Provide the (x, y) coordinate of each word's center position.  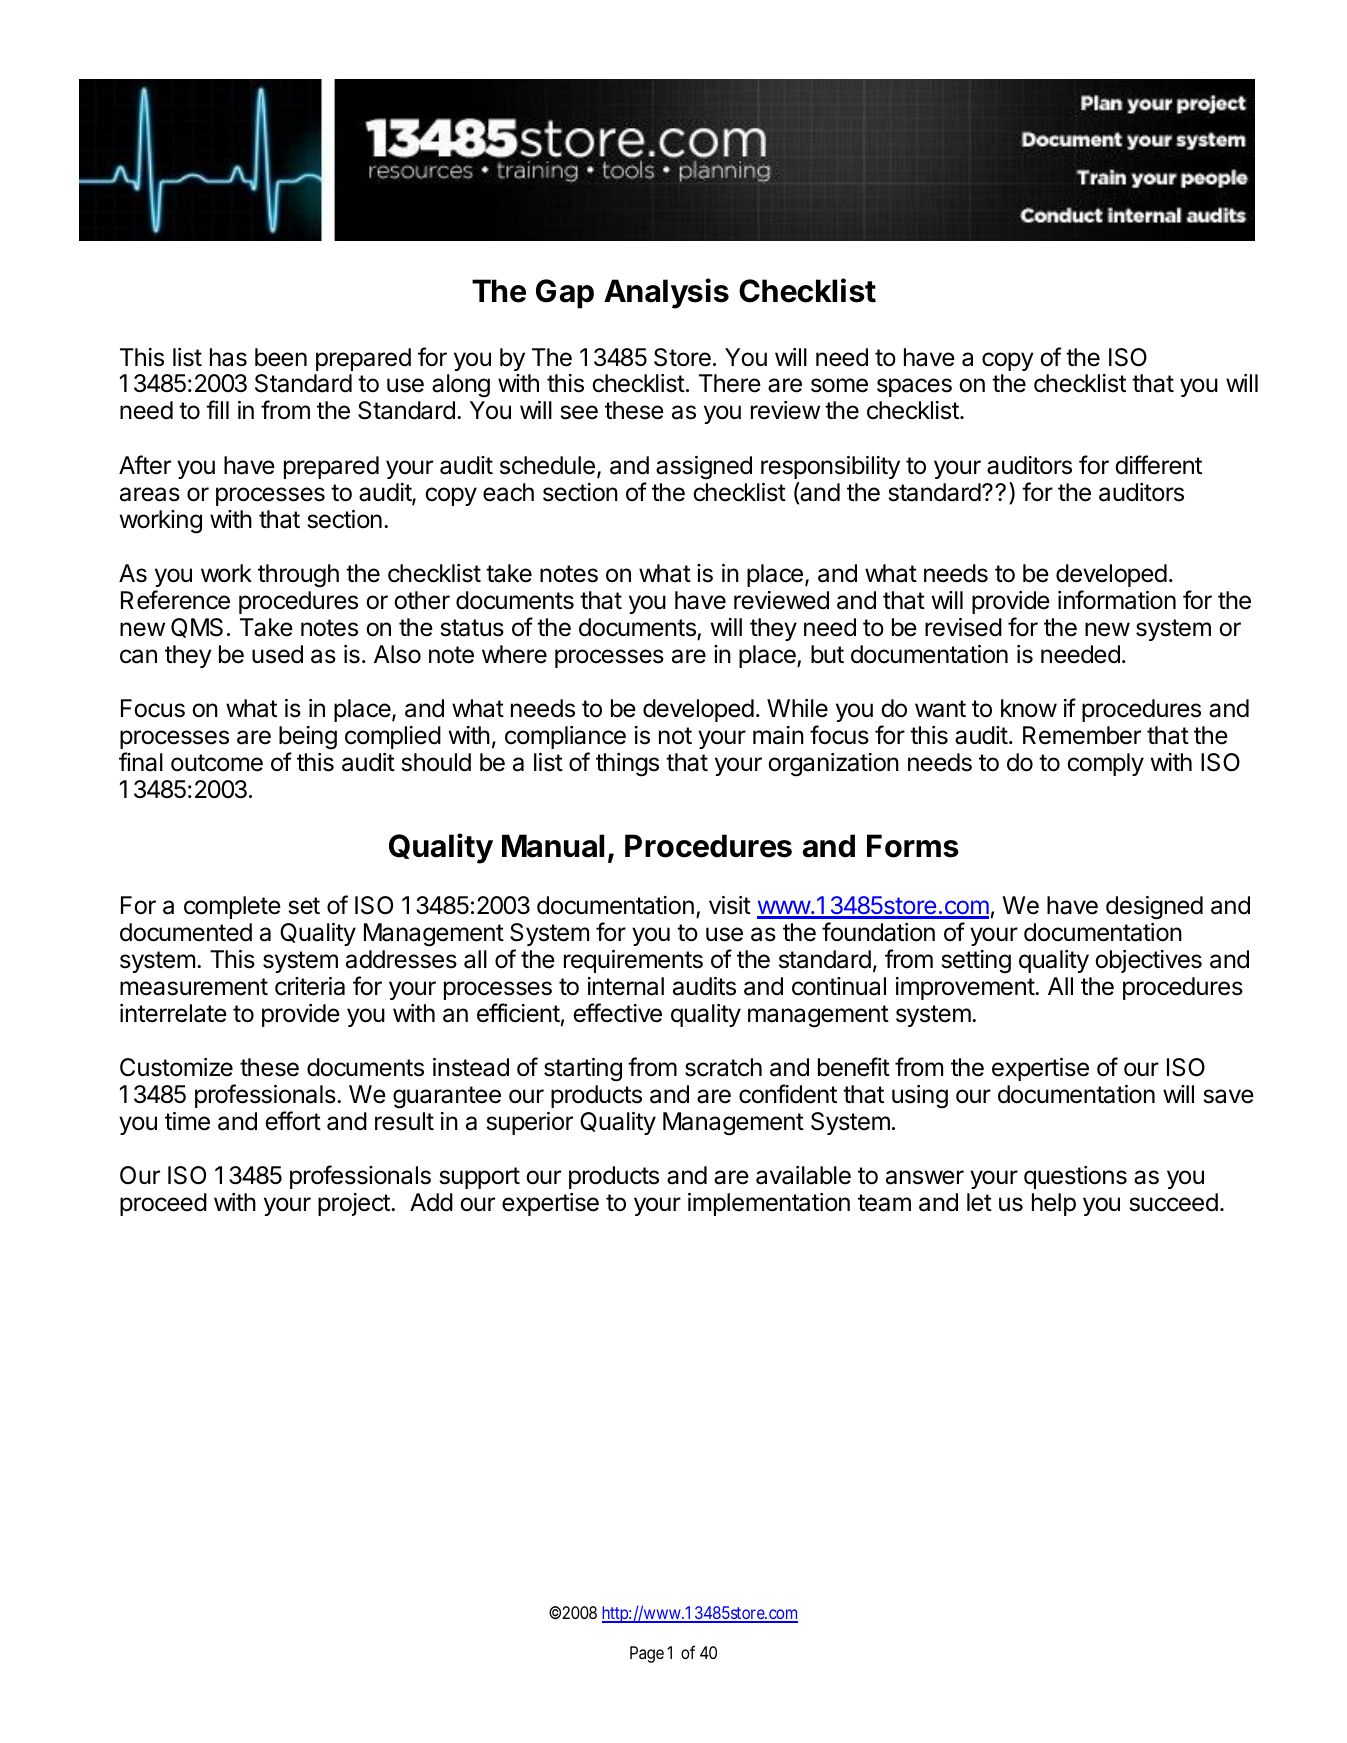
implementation (769, 1204)
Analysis (666, 293)
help (1054, 1204)
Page (647, 1654)
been (281, 357)
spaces (914, 387)
